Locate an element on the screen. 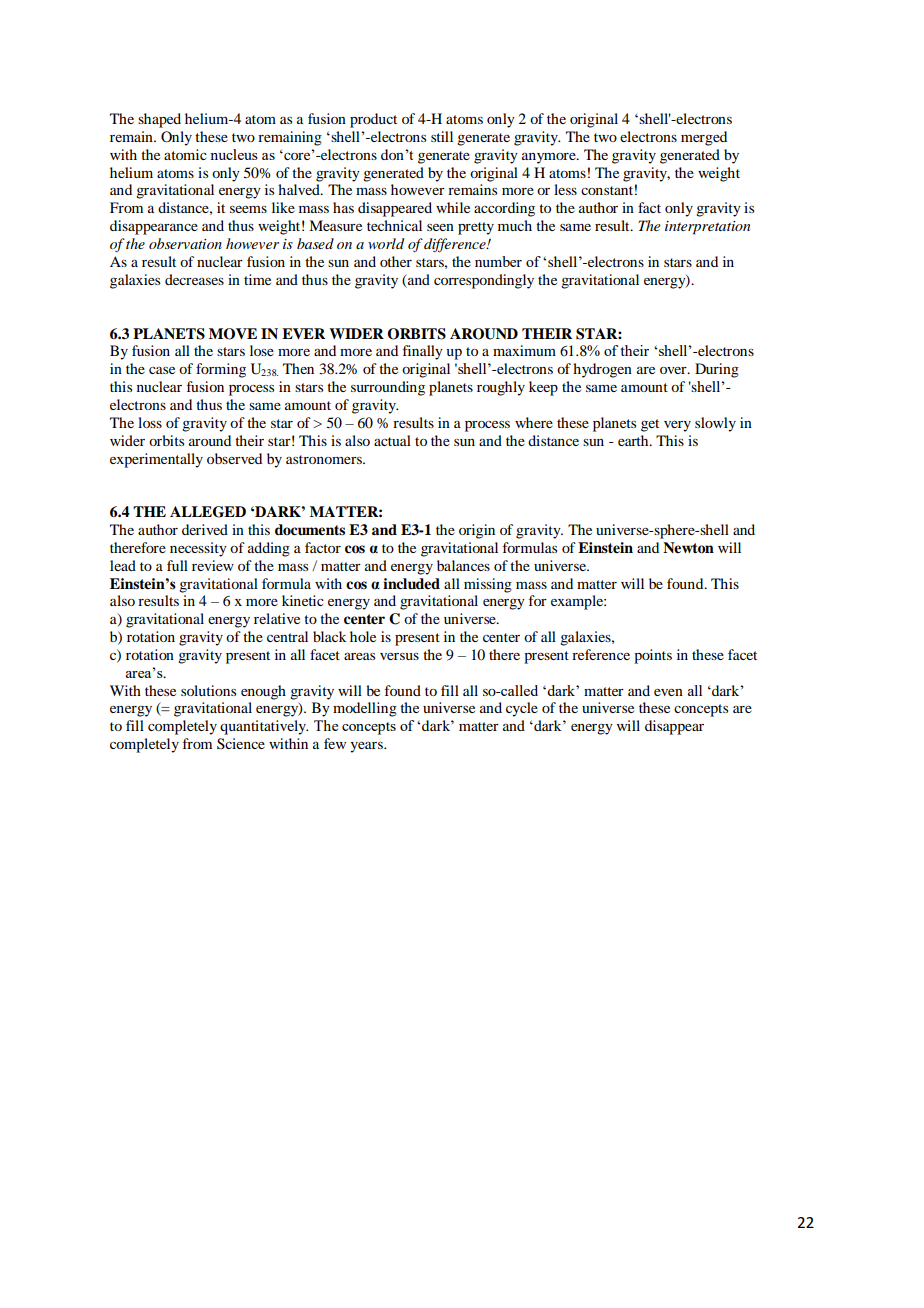  Newton is located at coordinates (688, 548).
